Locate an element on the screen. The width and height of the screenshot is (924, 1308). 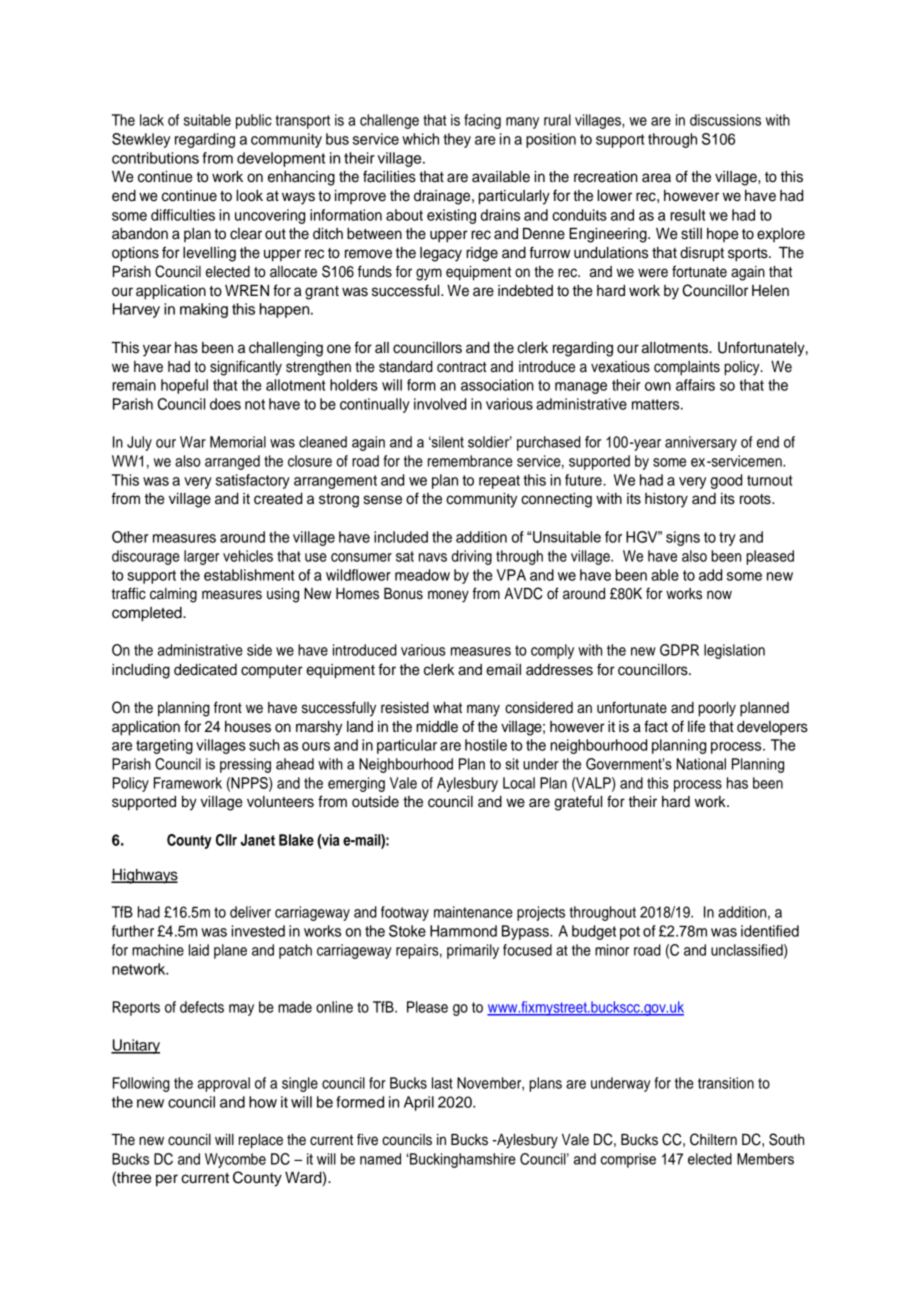
deliver is located at coordinates (250, 912).
